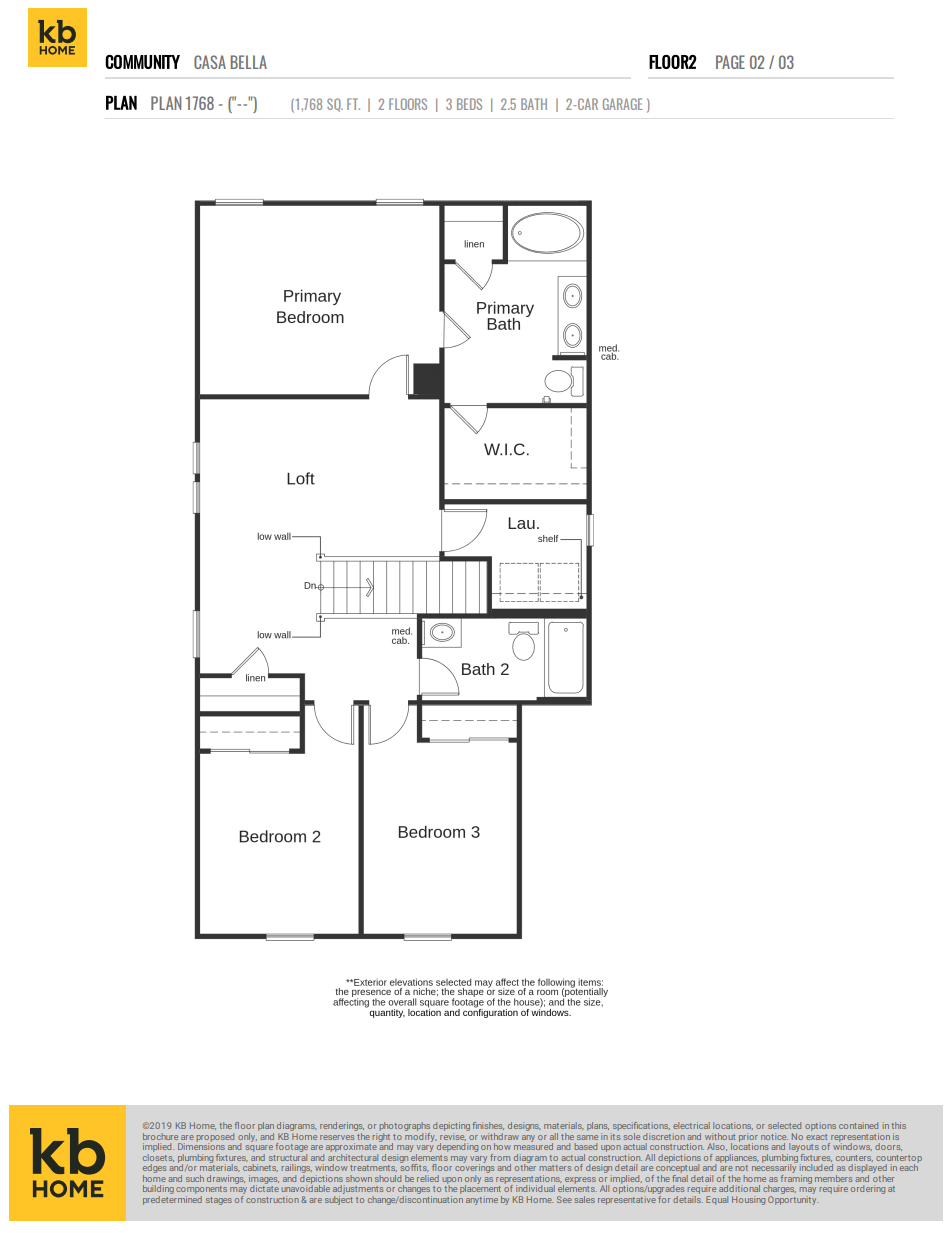  What do you see at coordinates (534, 104) in the image?
I see `BATH` at bounding box center [534, 104].
